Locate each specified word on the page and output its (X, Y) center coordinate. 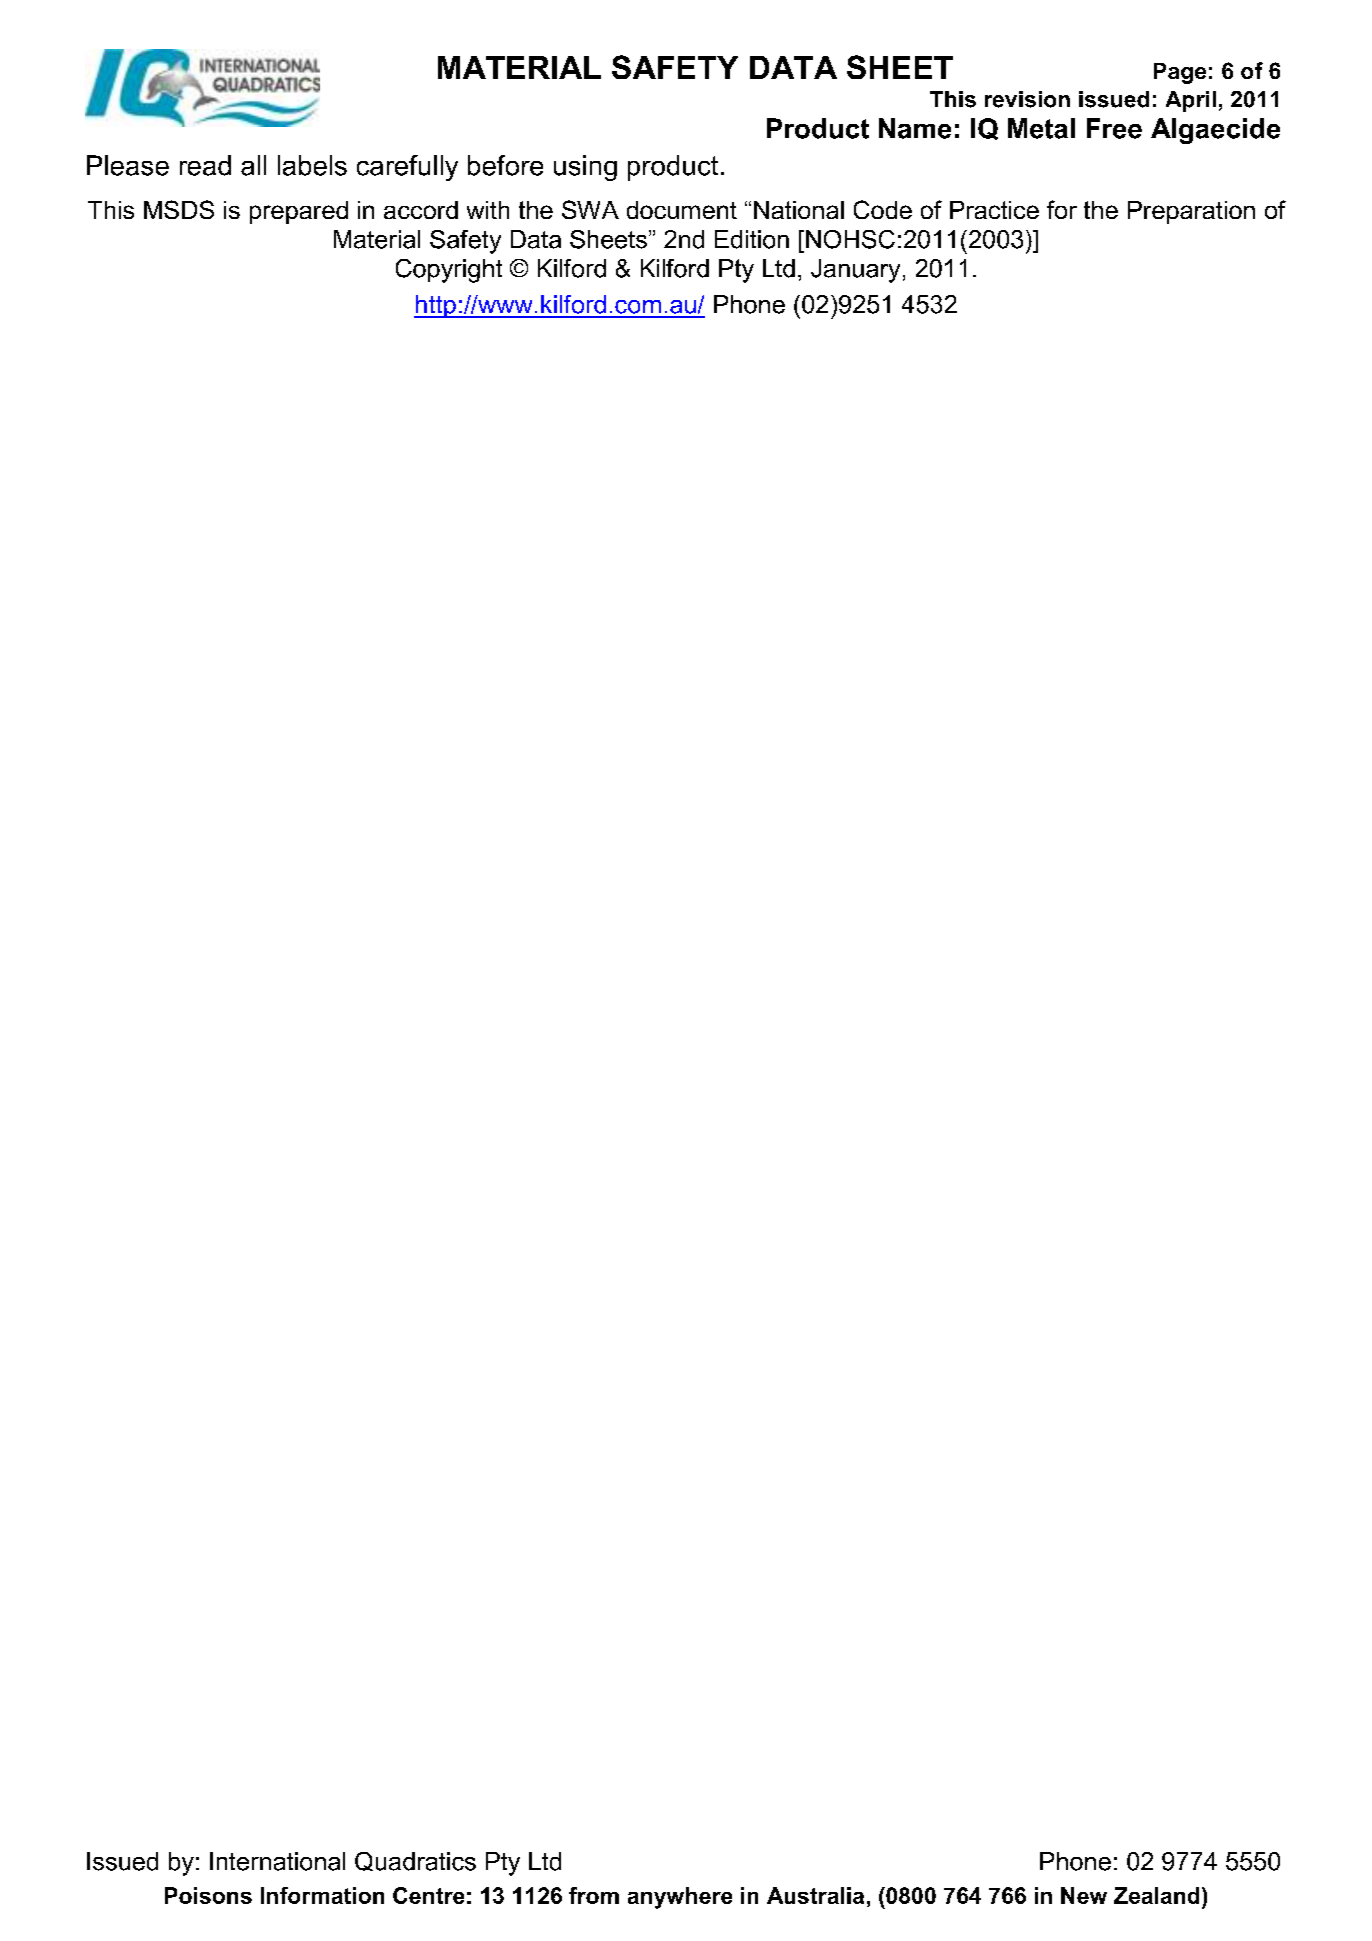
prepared (299, 212)
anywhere (680, 1898)
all (253, 165)
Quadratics (415, 1861)
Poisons (208, 1895)
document (682, 210)
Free (1114, 128)
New (1084, 1895)
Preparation (1191, 212)
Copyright (449, 271)
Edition (752, 239)
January (855, 271)
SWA (590, 209)
